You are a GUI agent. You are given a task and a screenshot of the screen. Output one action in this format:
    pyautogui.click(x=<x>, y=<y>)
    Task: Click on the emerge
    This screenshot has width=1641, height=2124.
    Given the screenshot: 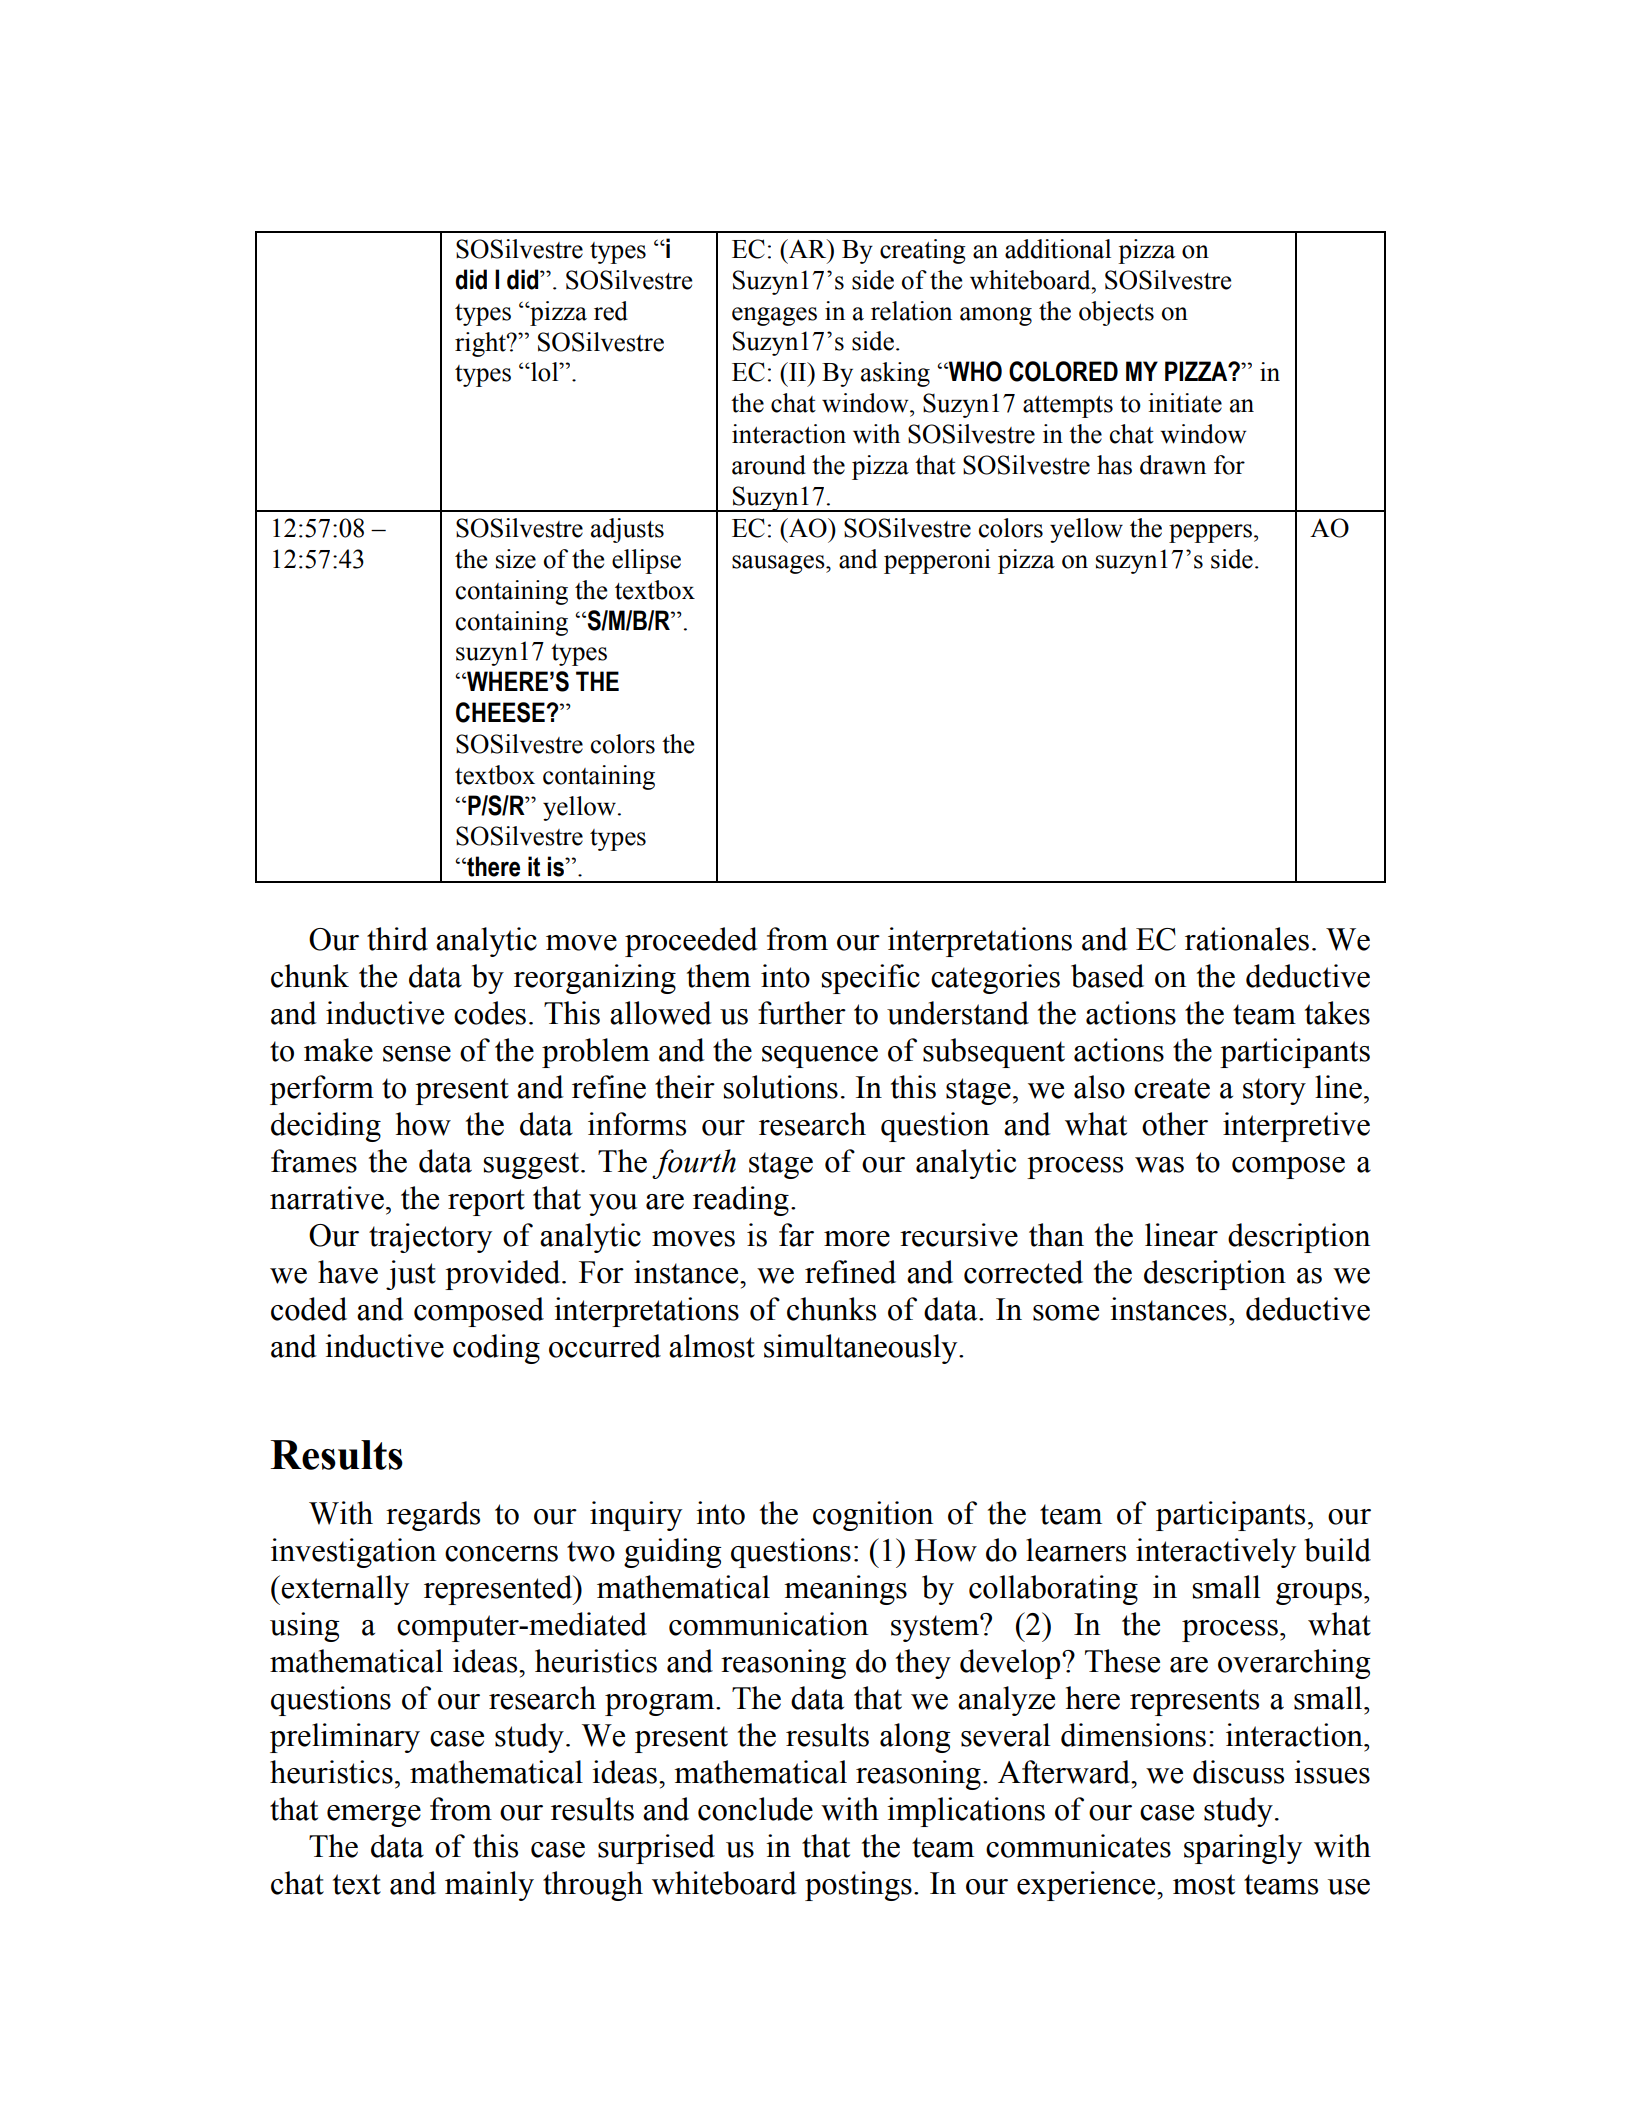 What is the action you would take?
    pyautogui.click(x=374, y=1816)
